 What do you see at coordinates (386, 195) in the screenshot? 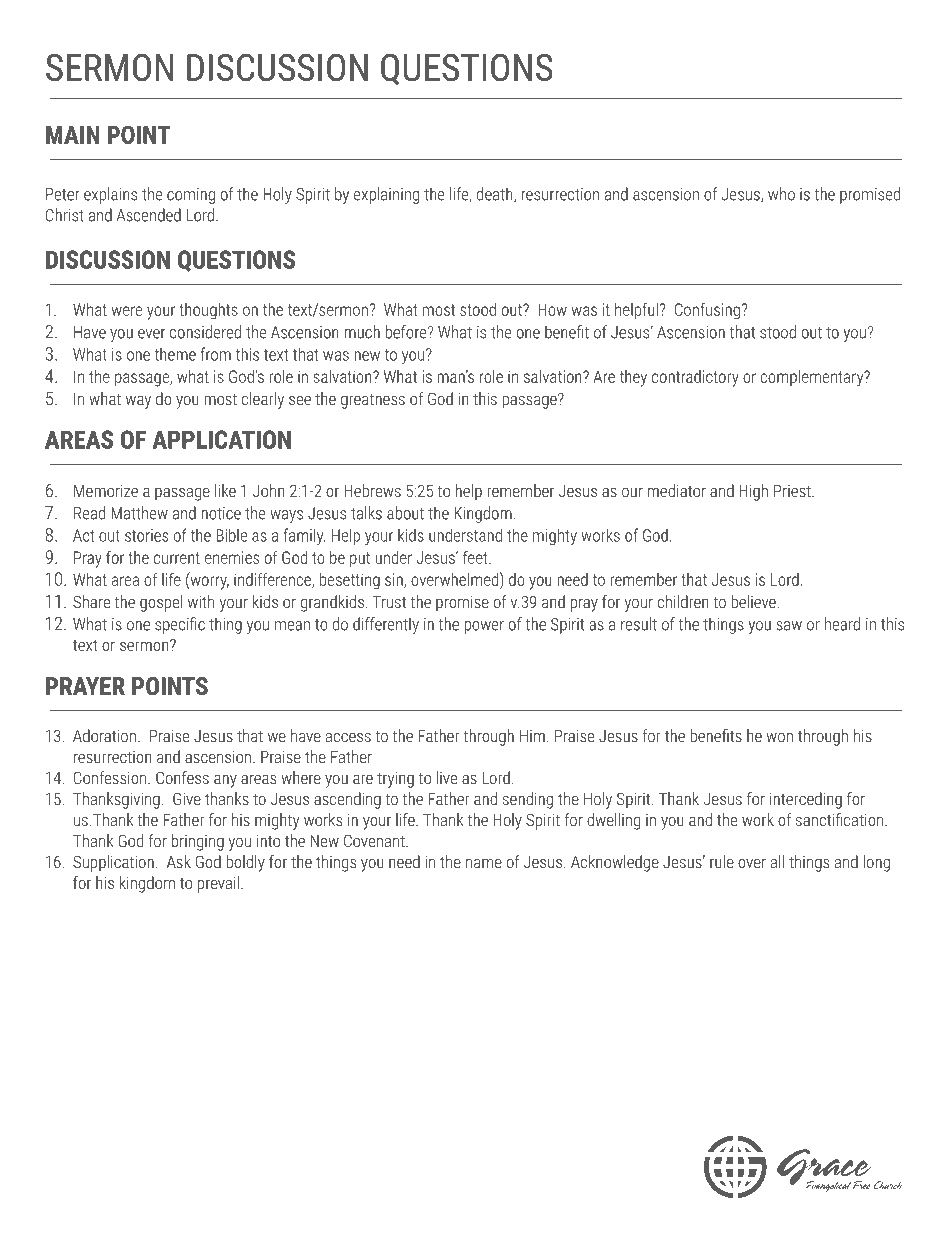
I see `explaining` at bounding box center [386, 195].
